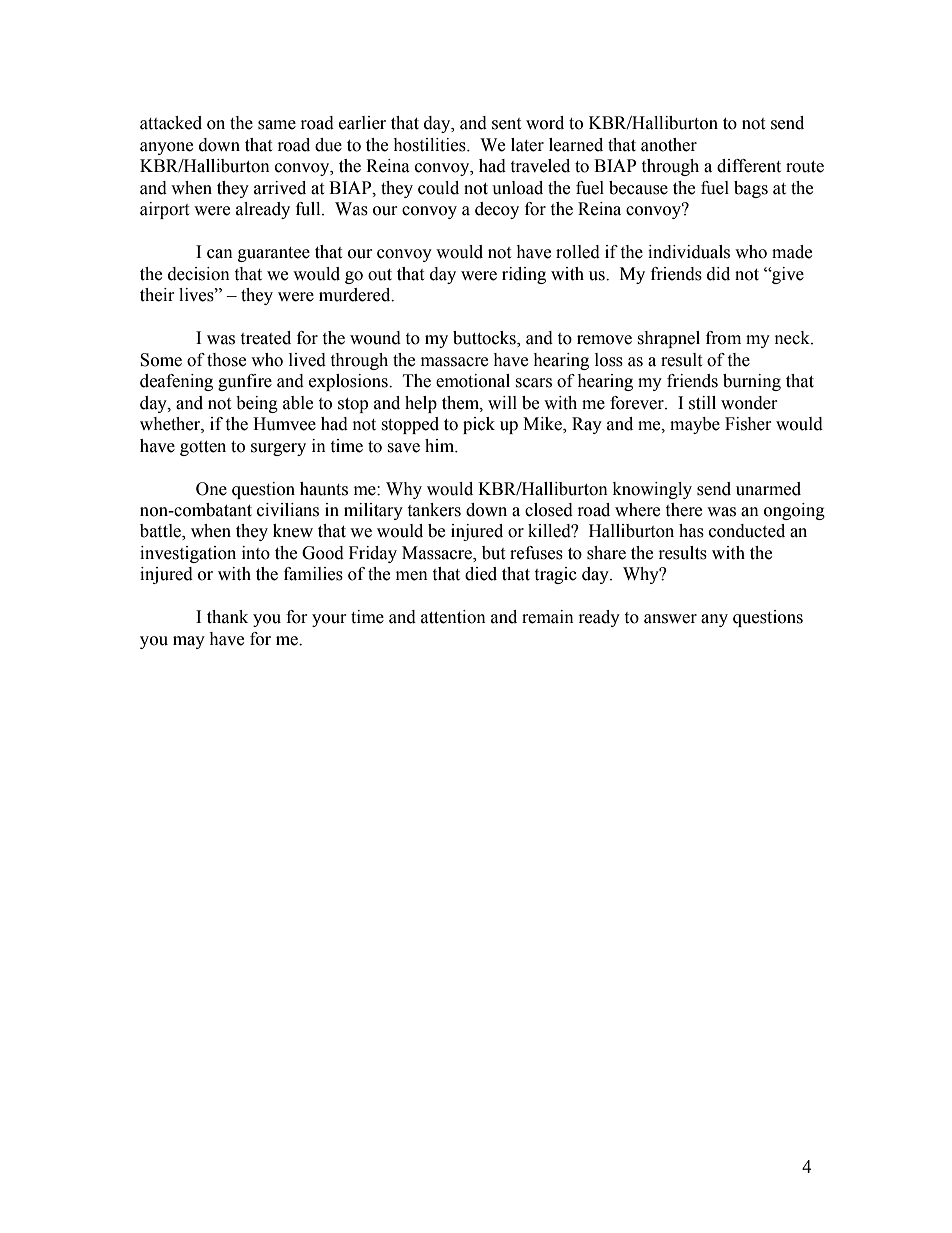  I want to click on thank, so click(227, 617).
